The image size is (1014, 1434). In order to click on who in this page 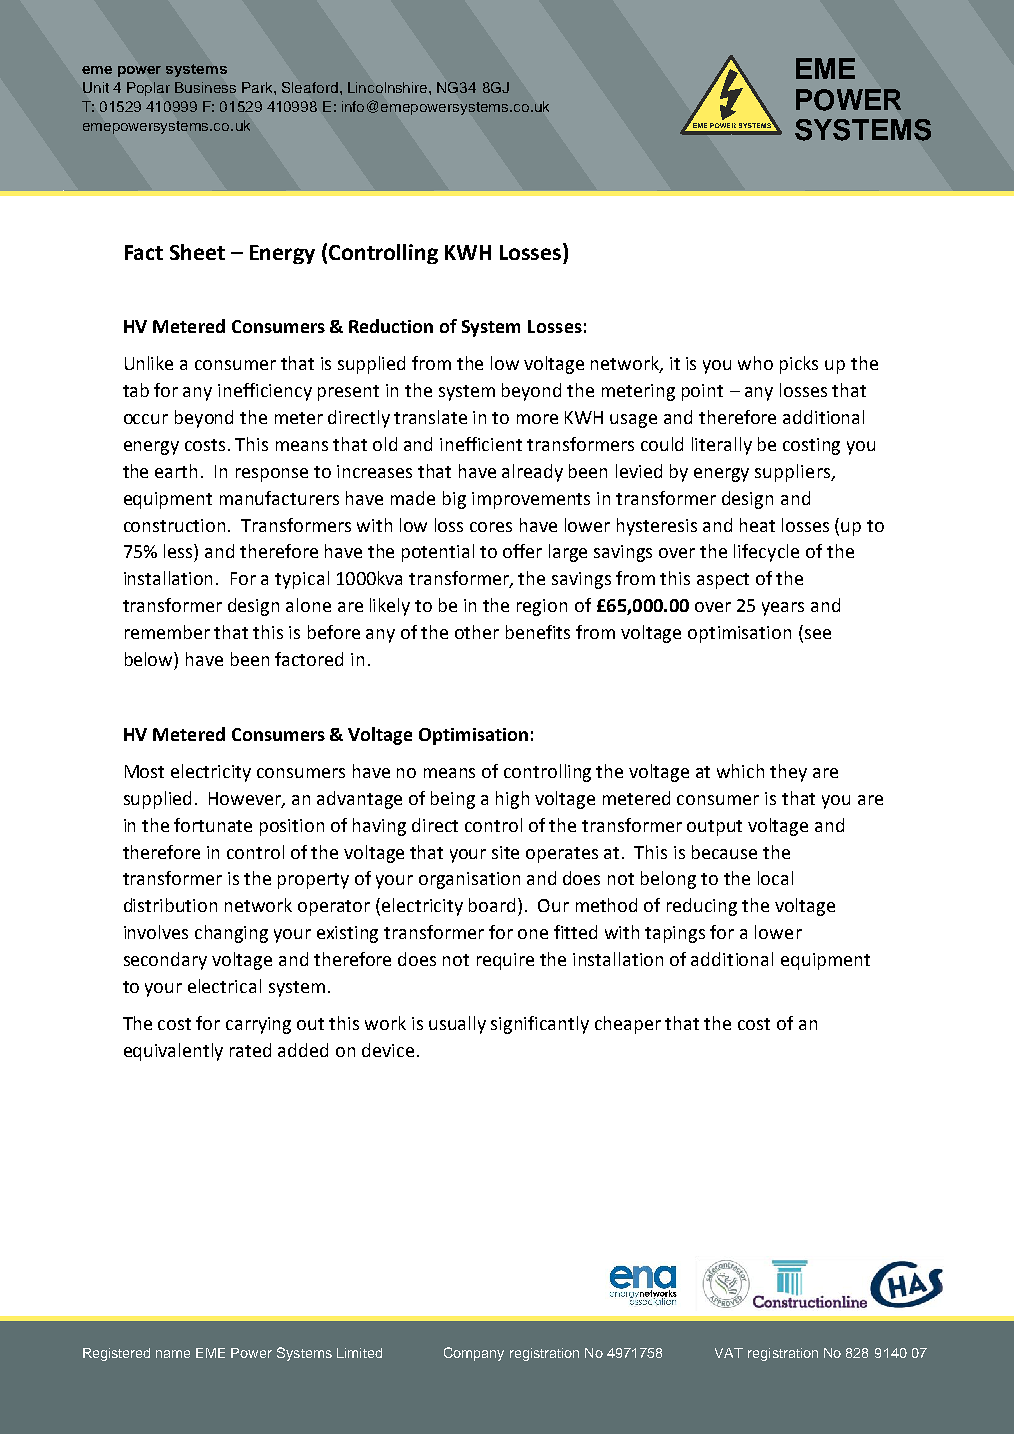, I will do `click(755, 363)`.
